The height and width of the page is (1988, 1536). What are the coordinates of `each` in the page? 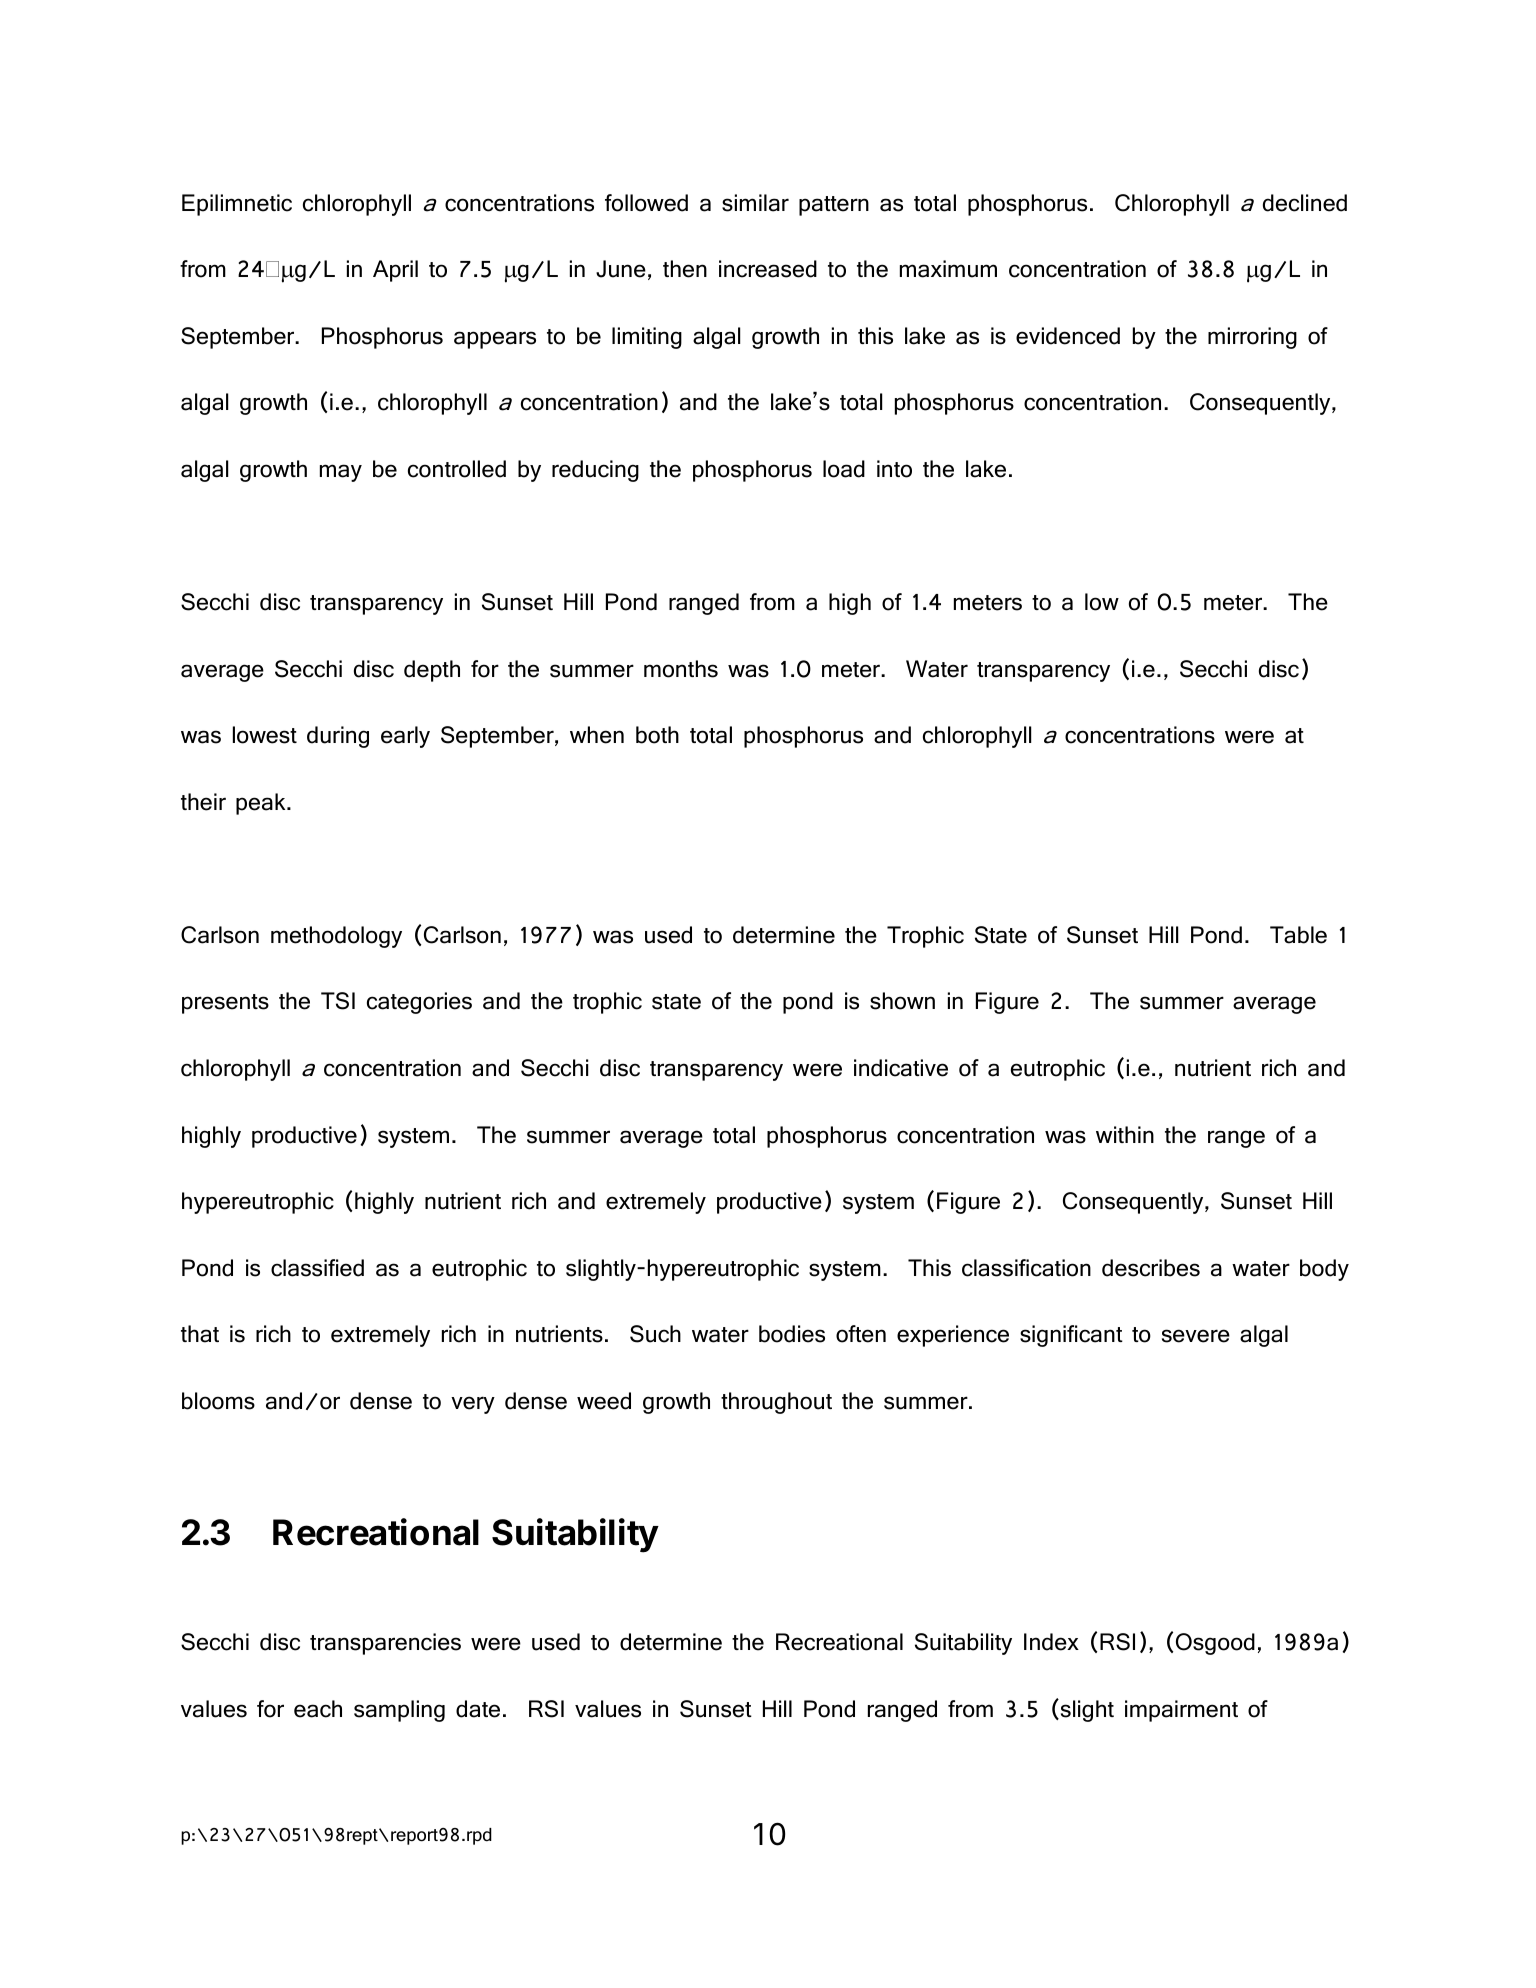 It's located at (318, 1709).
